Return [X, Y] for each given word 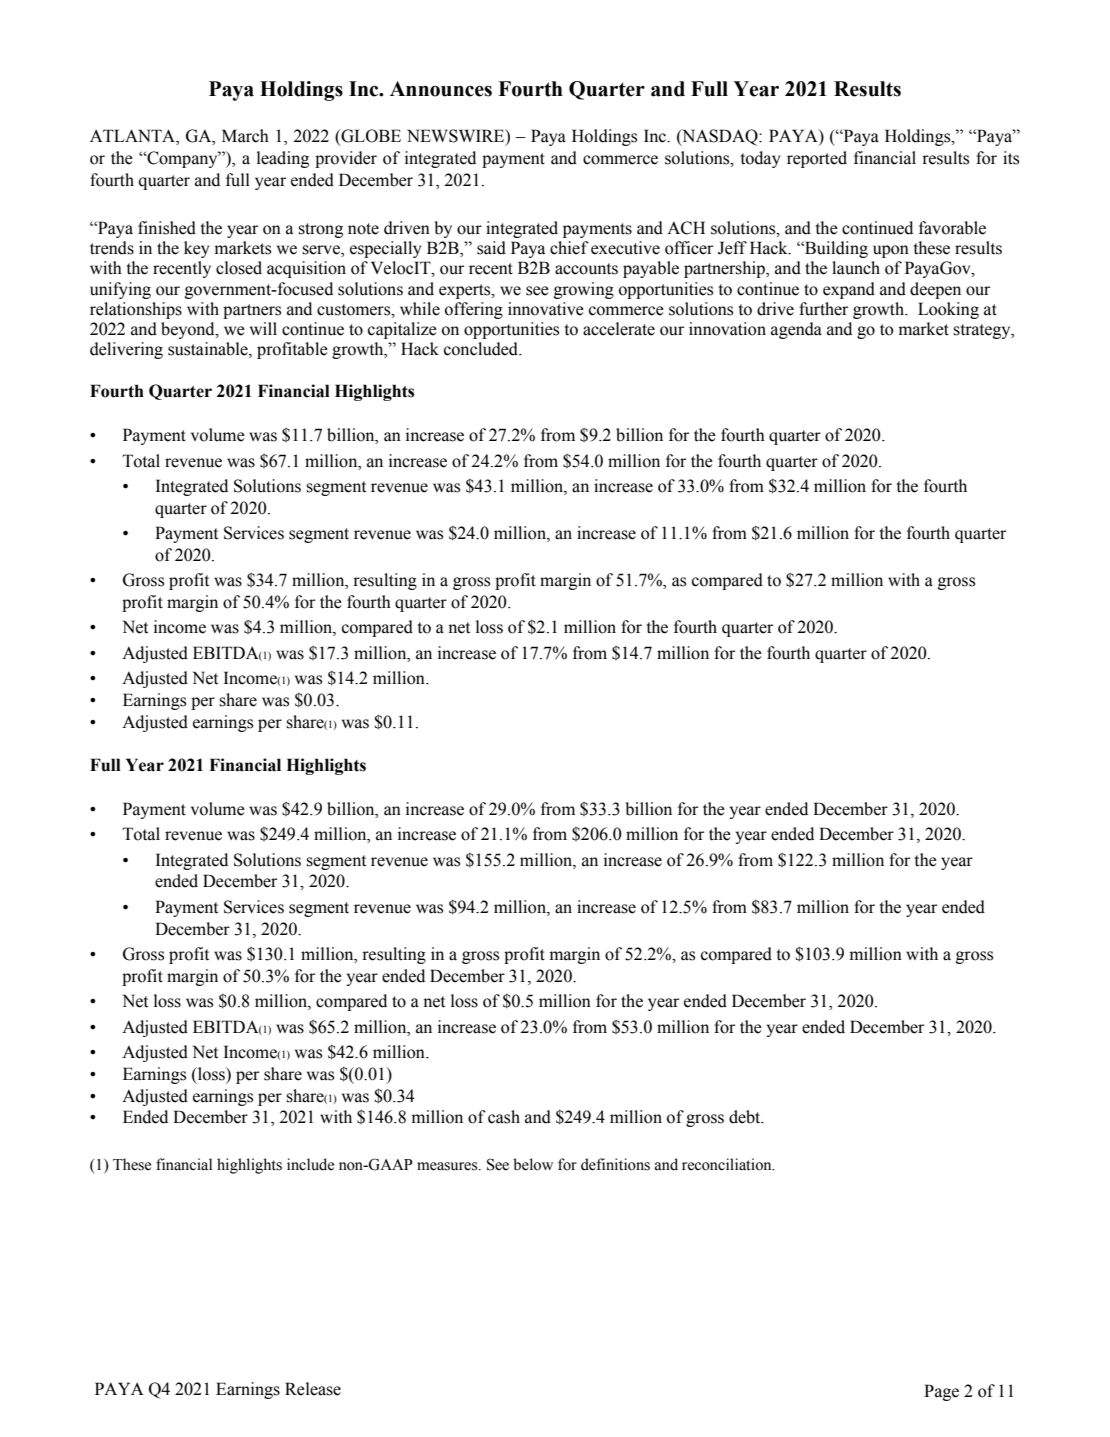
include [310, 1164]
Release [313, 1389]
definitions [615, 1164]
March [245, 136]
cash [504, 1117]
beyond [189, 330]
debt [746, 1117]
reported [817, 159]
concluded [482, 349]
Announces [441, 89]
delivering [126, 350]
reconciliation [728, 1164]
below [533, 1164]
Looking [948, 310]
